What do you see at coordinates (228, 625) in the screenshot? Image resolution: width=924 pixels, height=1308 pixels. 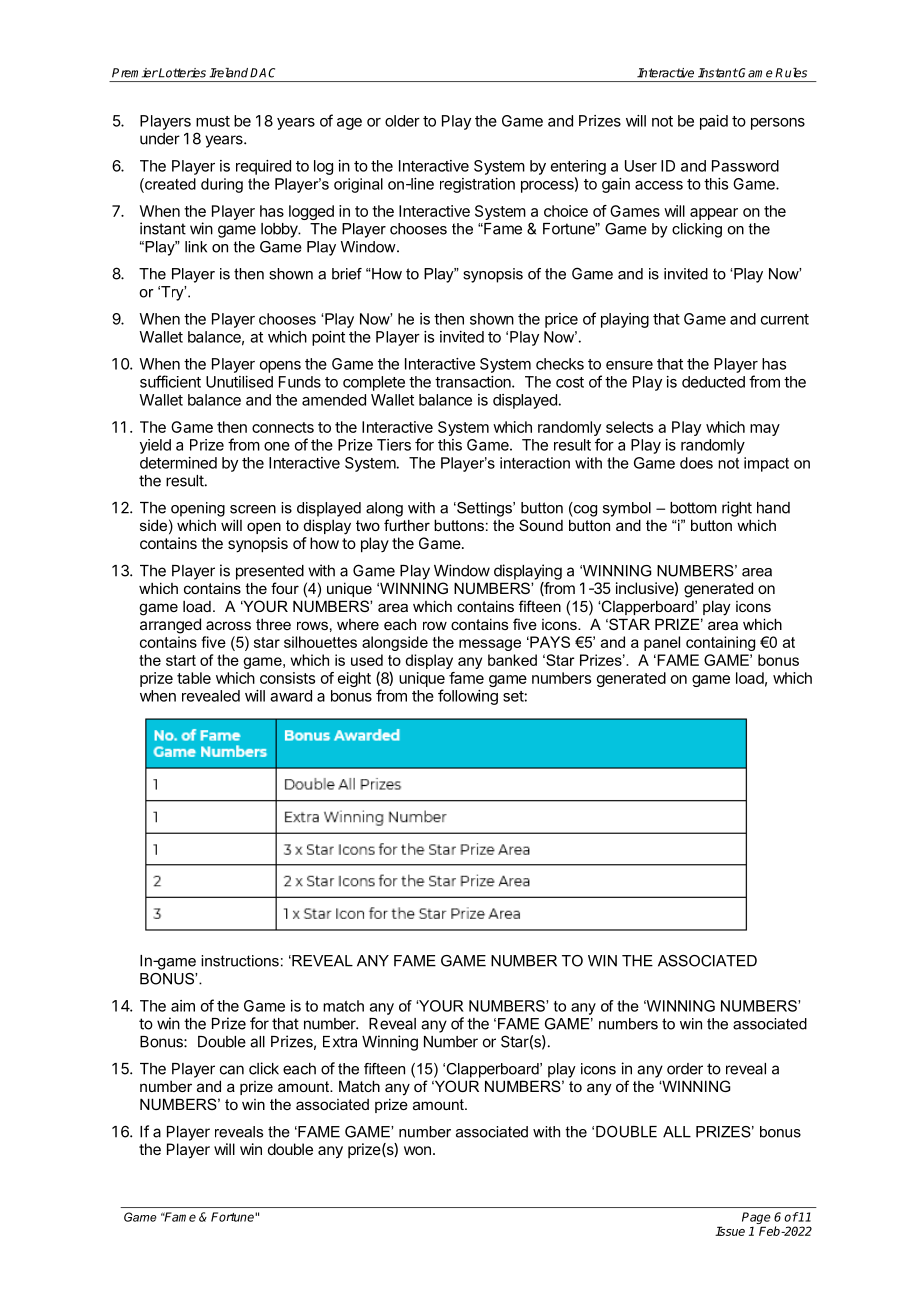 I see `across` at bounding box center [228, 625].
